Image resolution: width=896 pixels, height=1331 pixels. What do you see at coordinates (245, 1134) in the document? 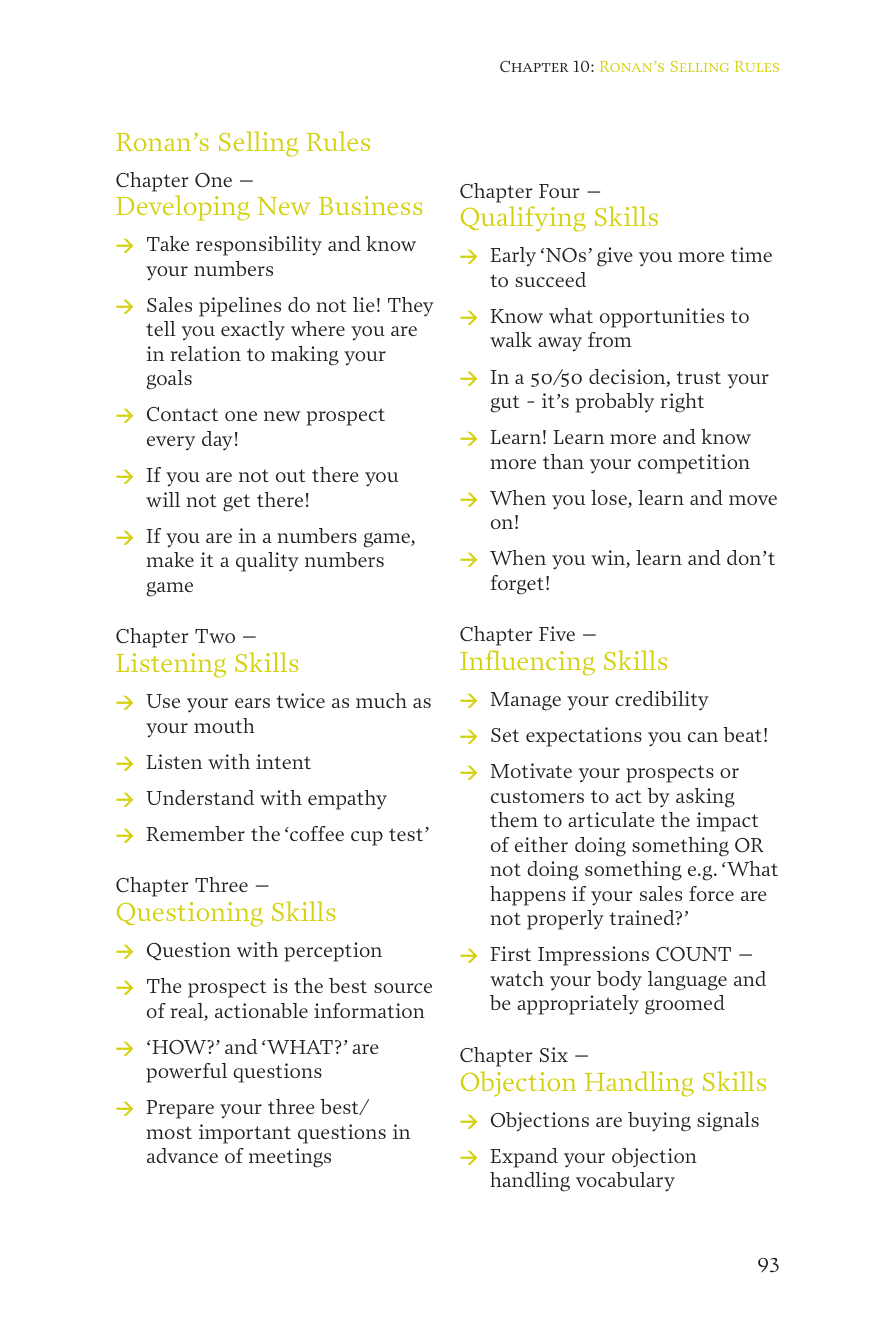
I see `important` at bounding box center [245, 1134].
